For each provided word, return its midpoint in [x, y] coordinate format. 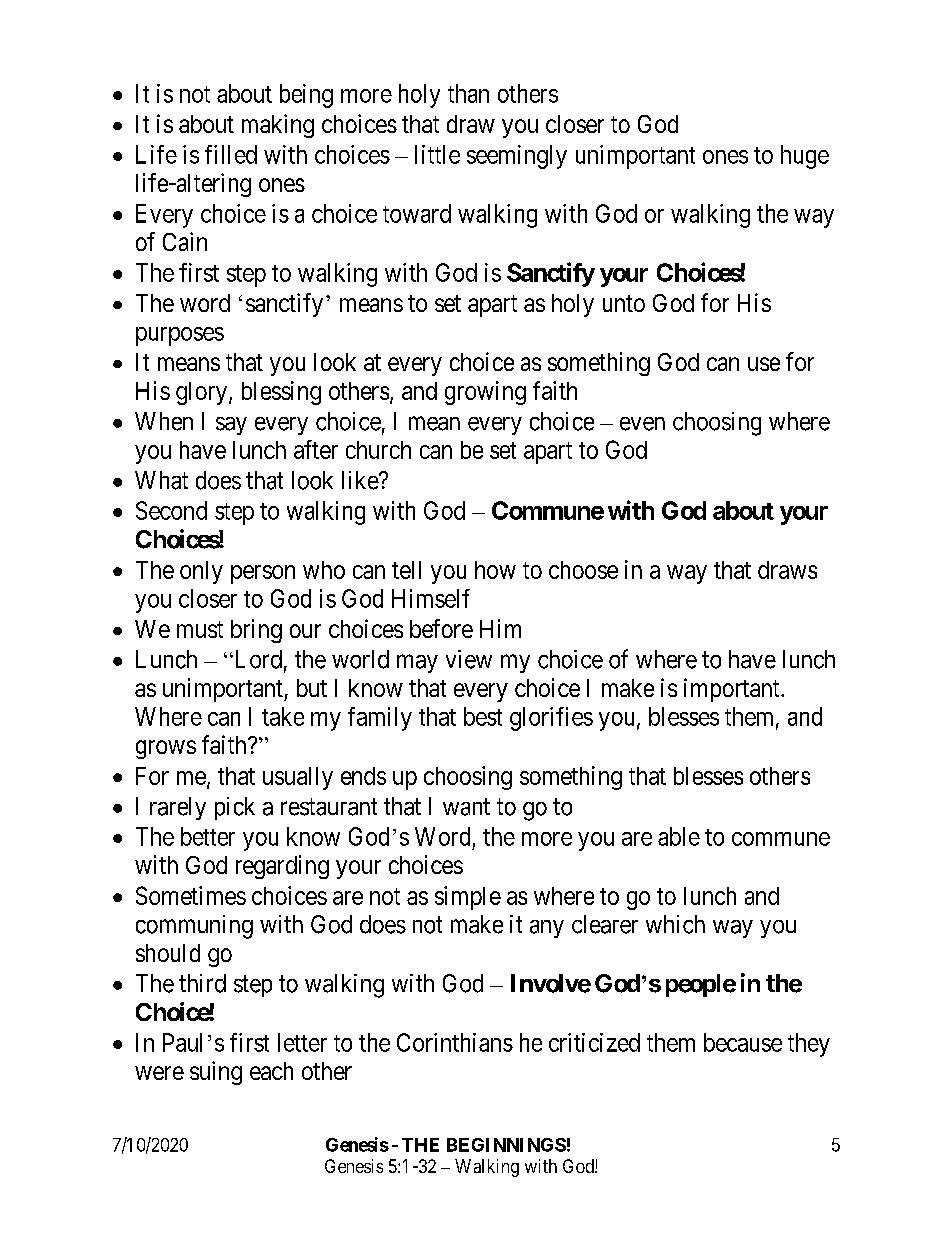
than [468, 93]
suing [216, 1073]
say [231, 426]
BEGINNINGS [506, 1145]
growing [485, 393]
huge [805, 157]
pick [235, 808]
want [466, 807]
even [642, 424]
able [679, 836]
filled [231, 154]
